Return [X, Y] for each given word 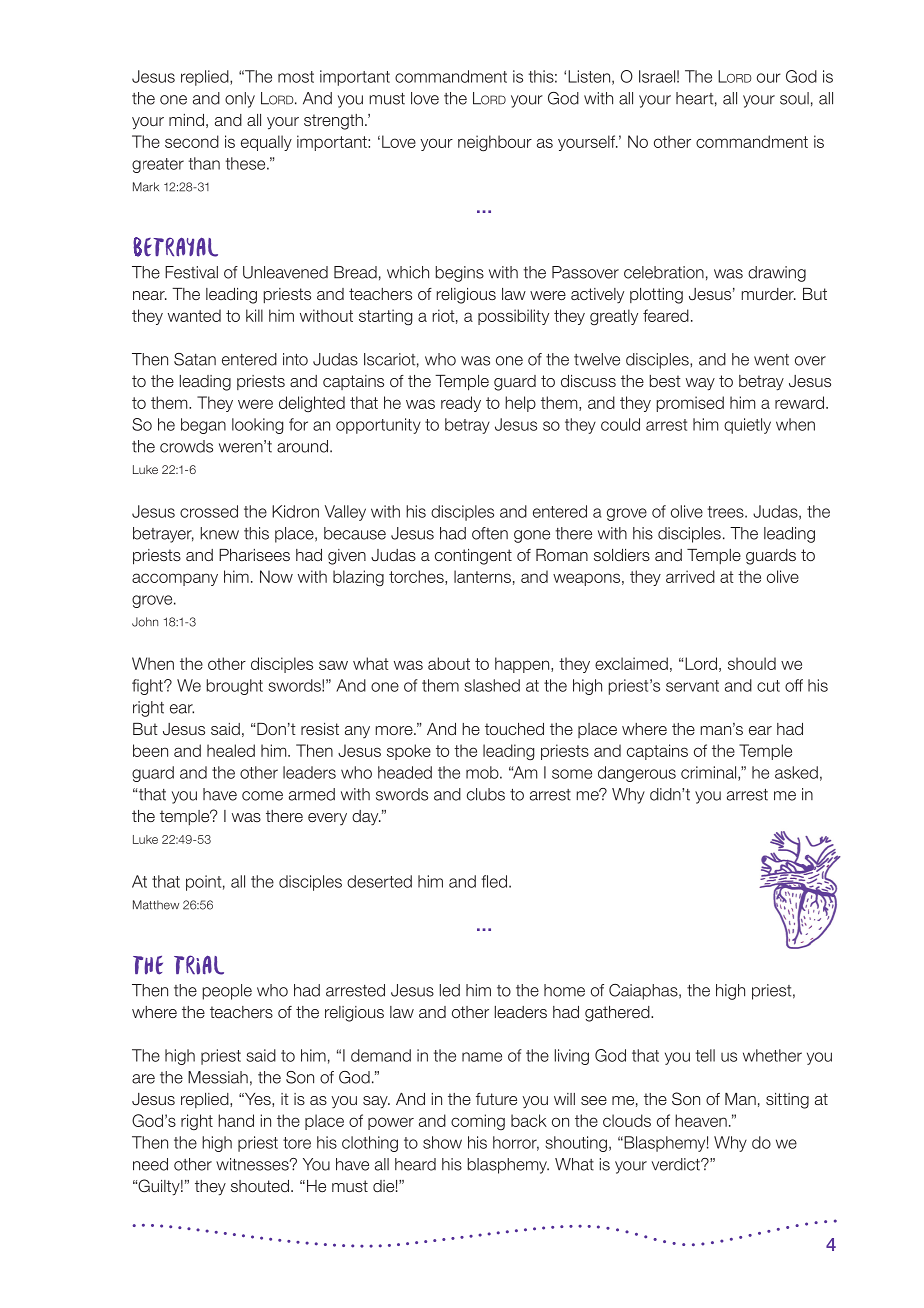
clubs [486, 794]
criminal [710, 773]
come [262, 796]
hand [236, 1120]
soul [794, 98]
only [240, 100]
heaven [701, 1120]
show [442, 1142]
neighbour [495, 143]
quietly [747, 426]
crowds [186, 446]
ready [461, 404]
